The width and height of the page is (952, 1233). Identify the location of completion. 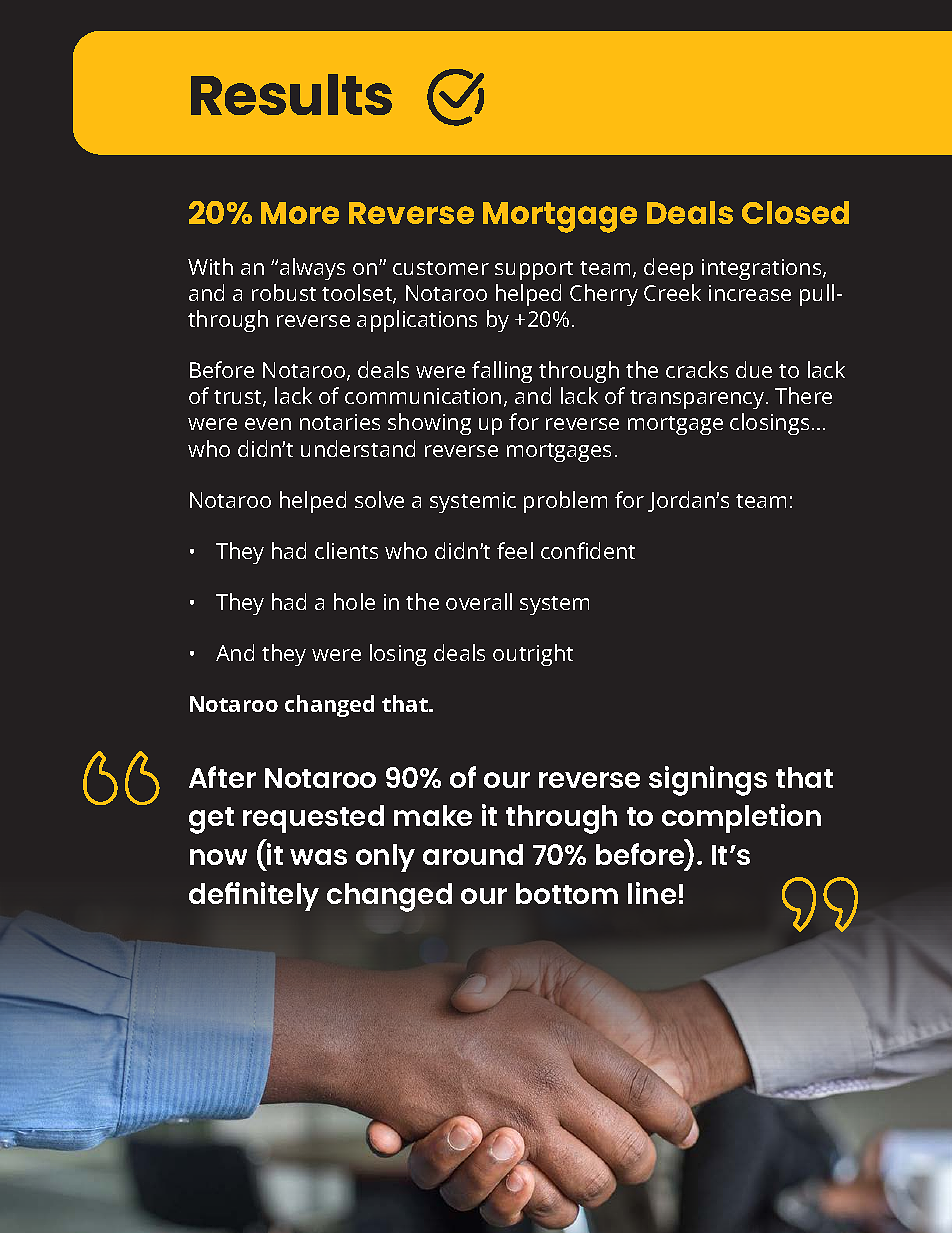
(741, 818).
